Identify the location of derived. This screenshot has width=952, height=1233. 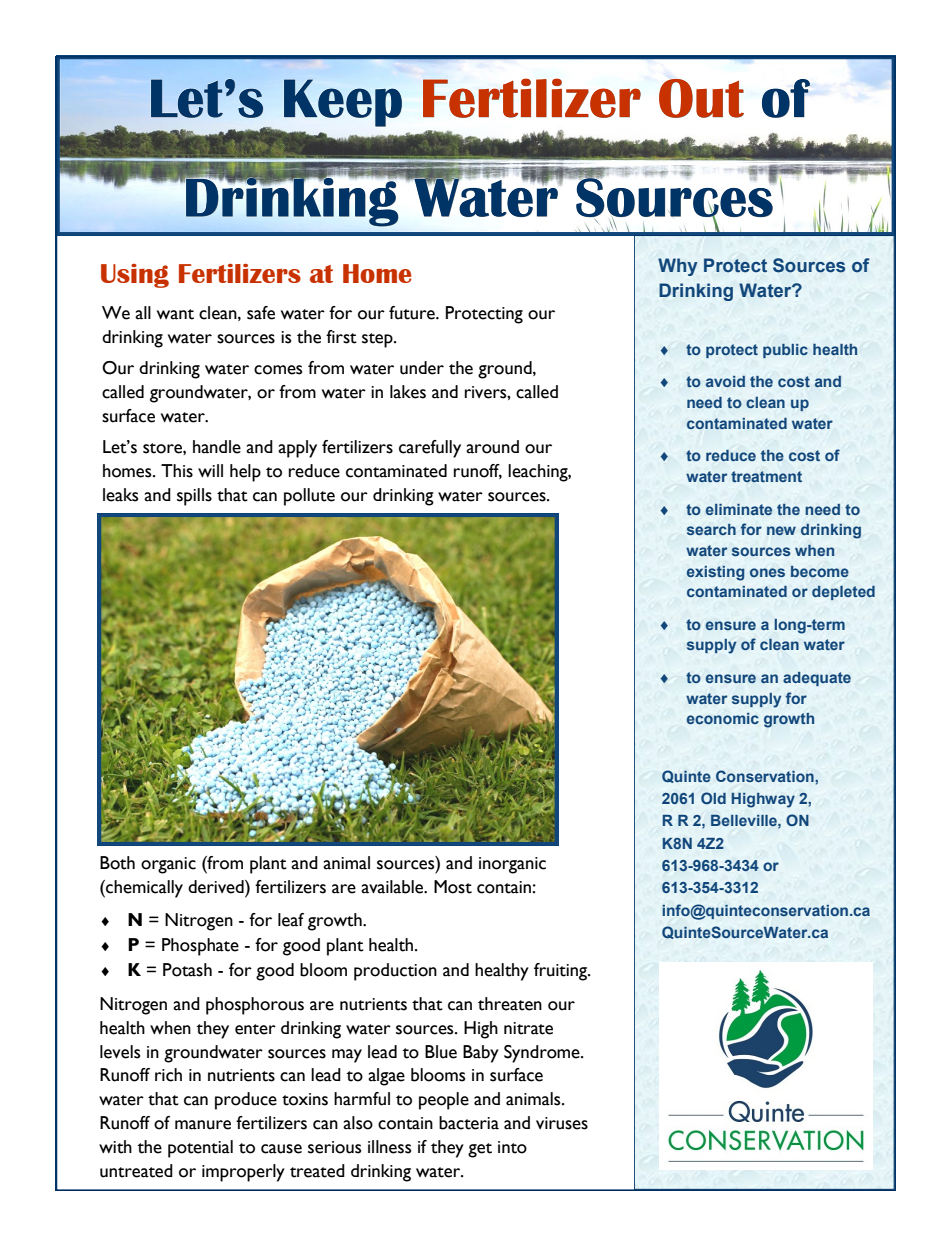
(217, 887).
